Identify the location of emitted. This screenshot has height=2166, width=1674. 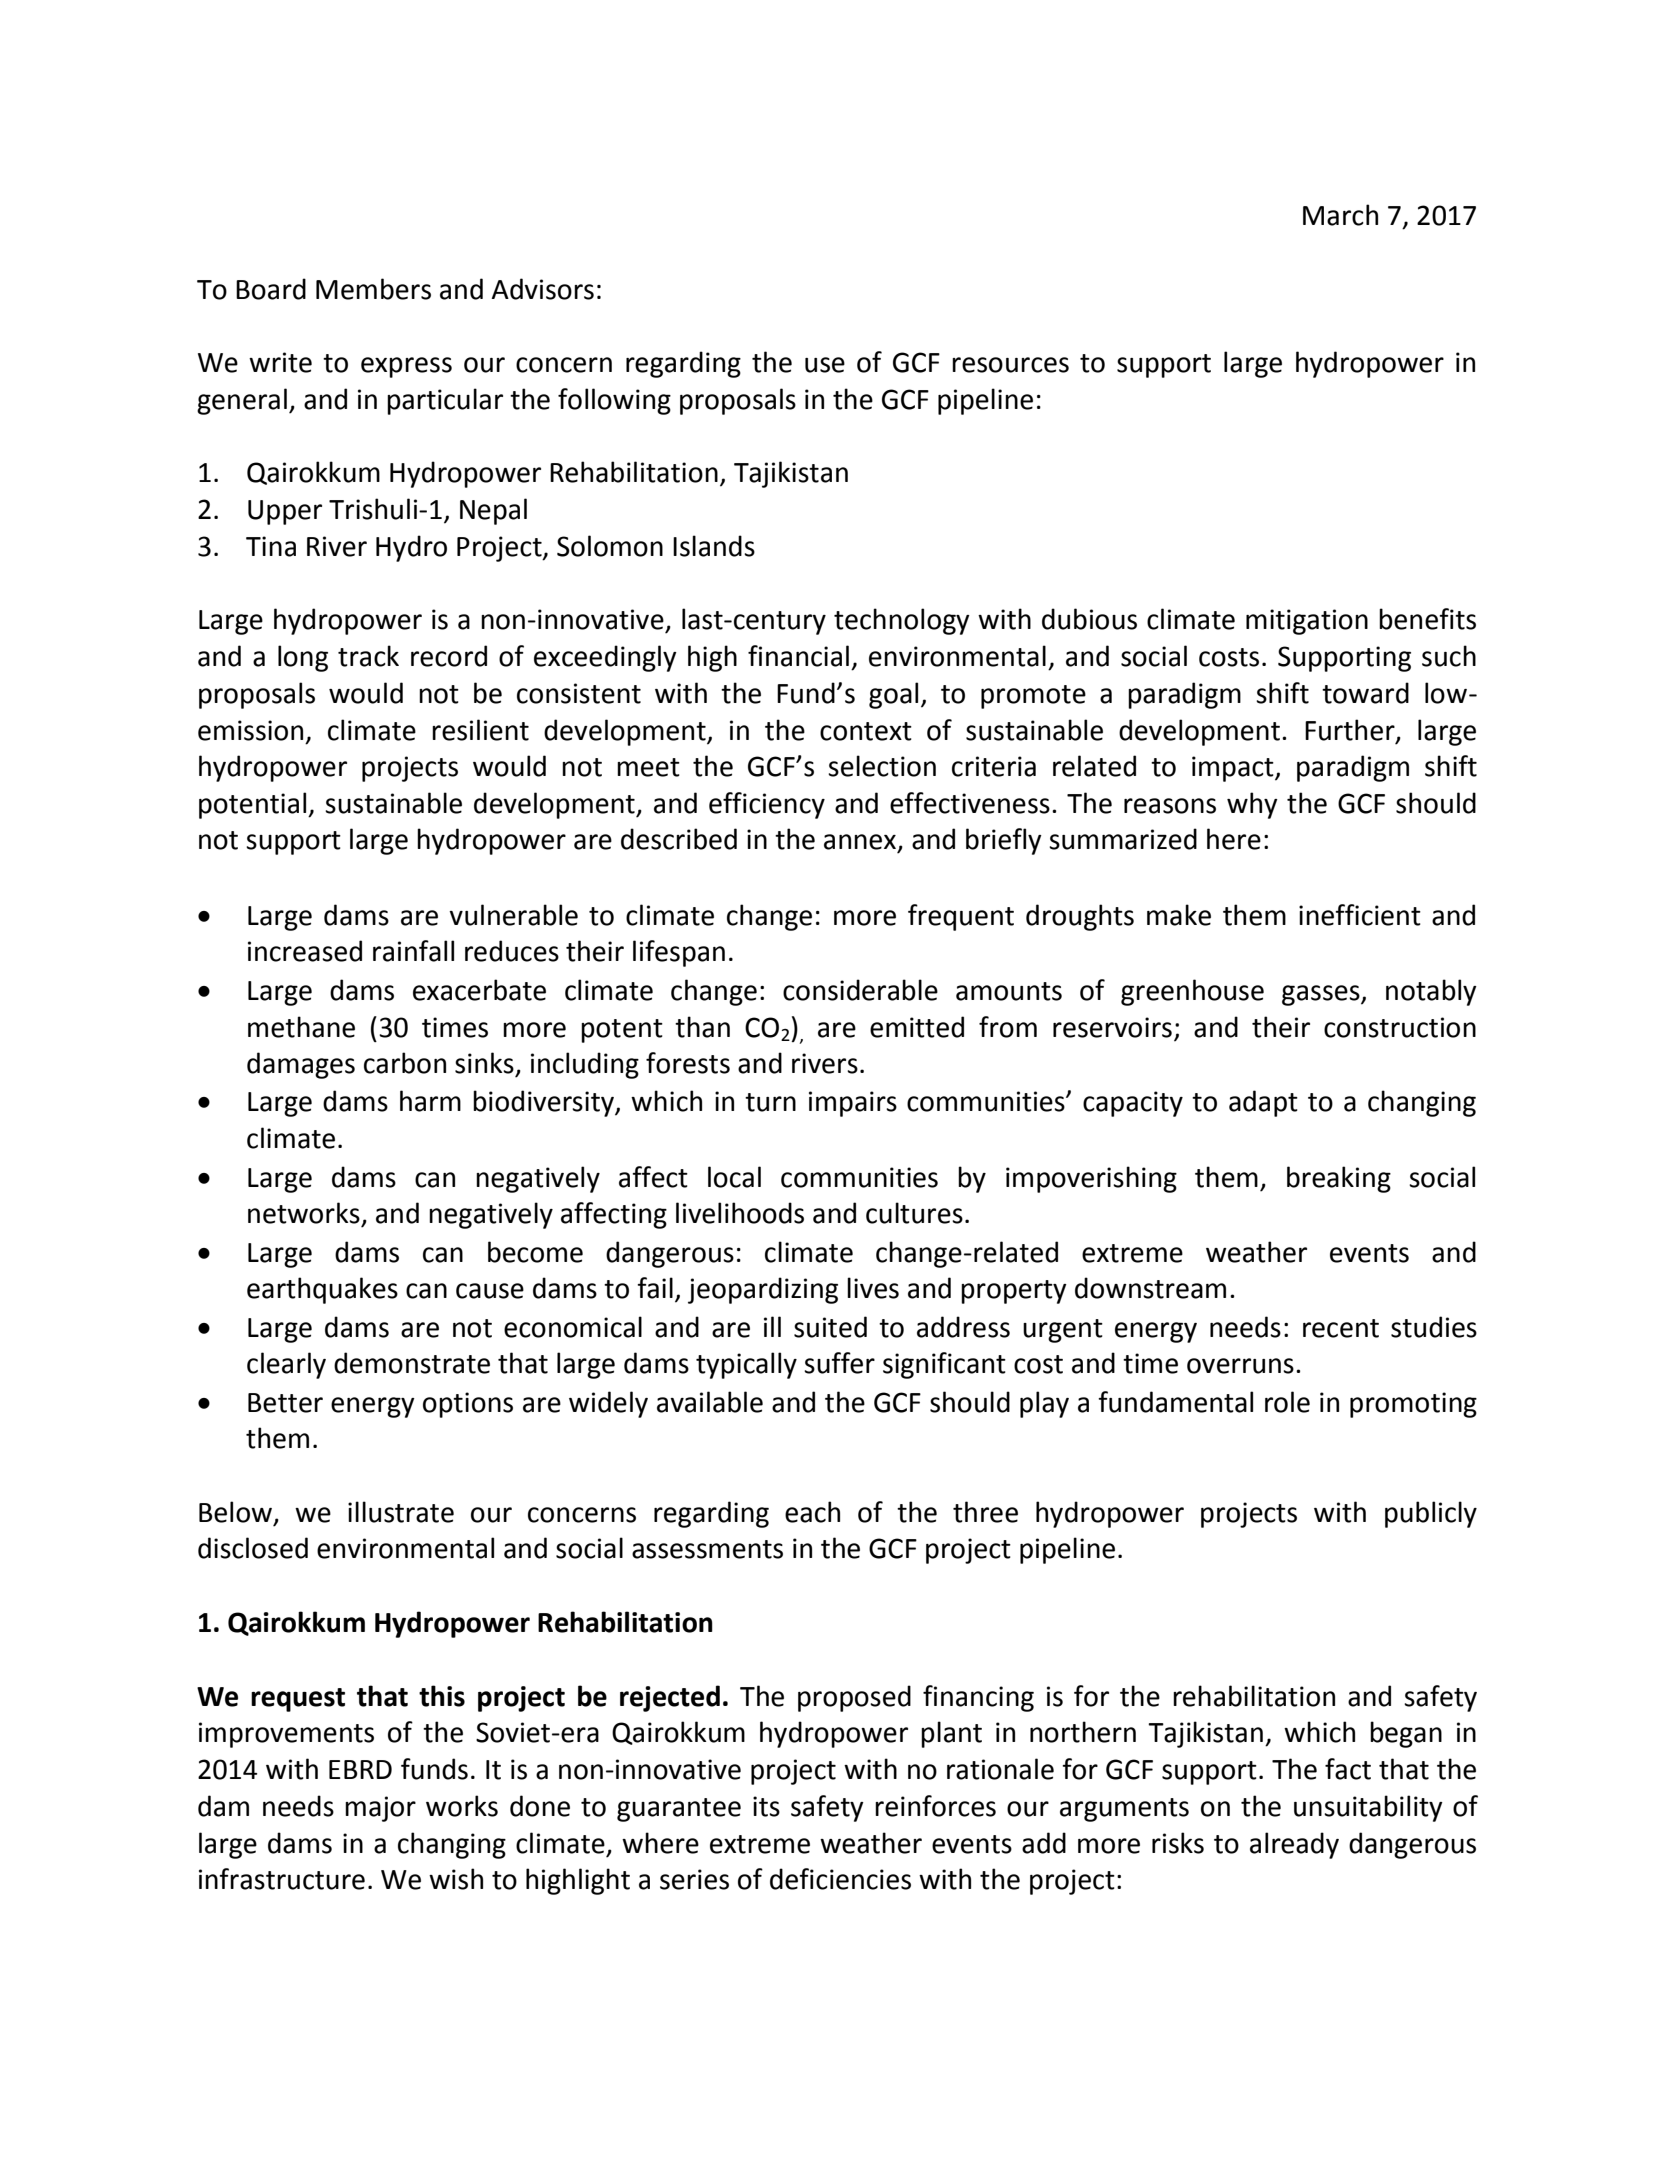
(917, 1027).
